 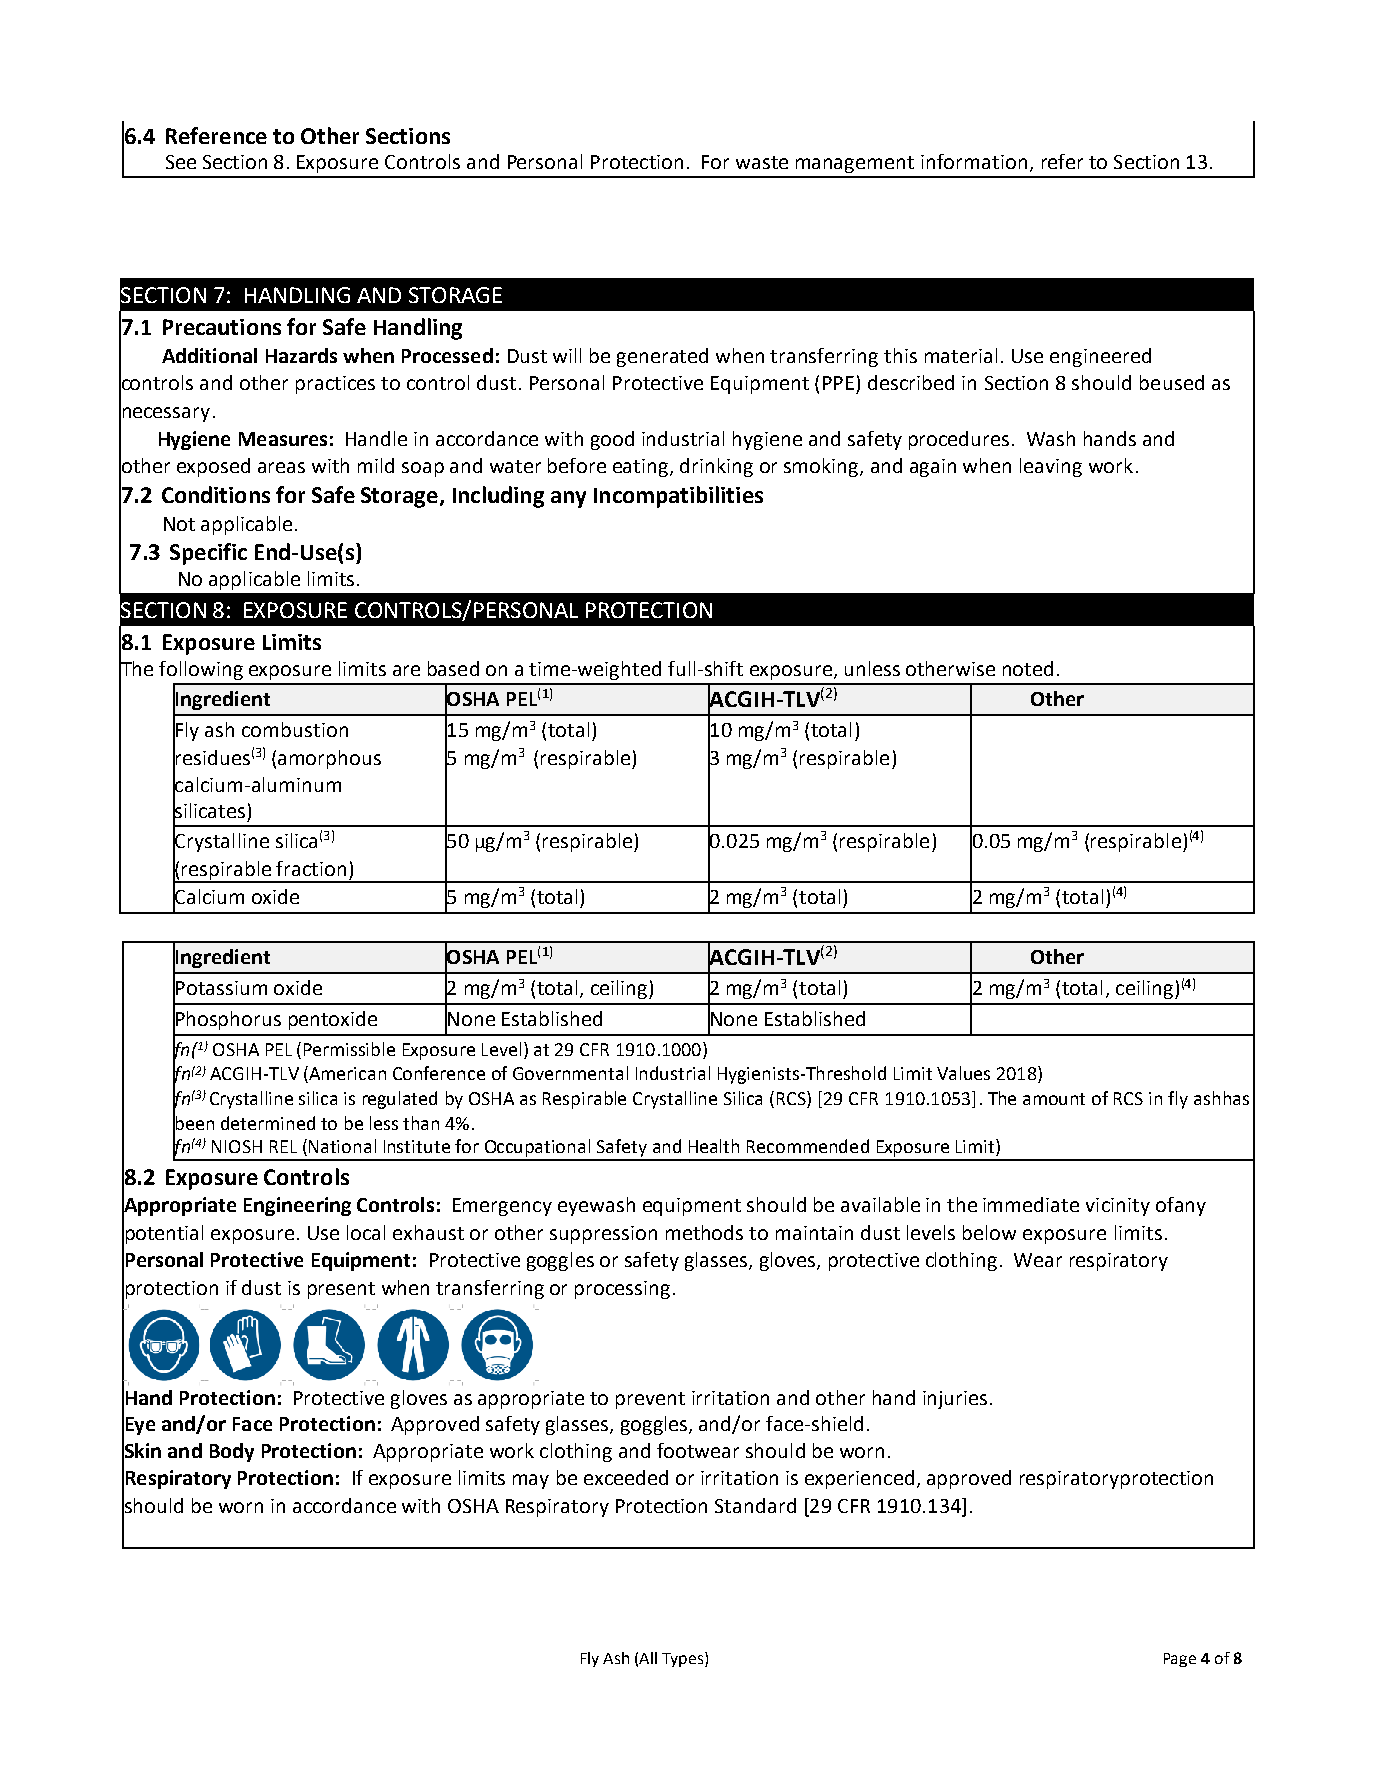 What do you see at coordinates (181, 162) in the screenshot?
I see `See` at bounding box center [181, 162].
